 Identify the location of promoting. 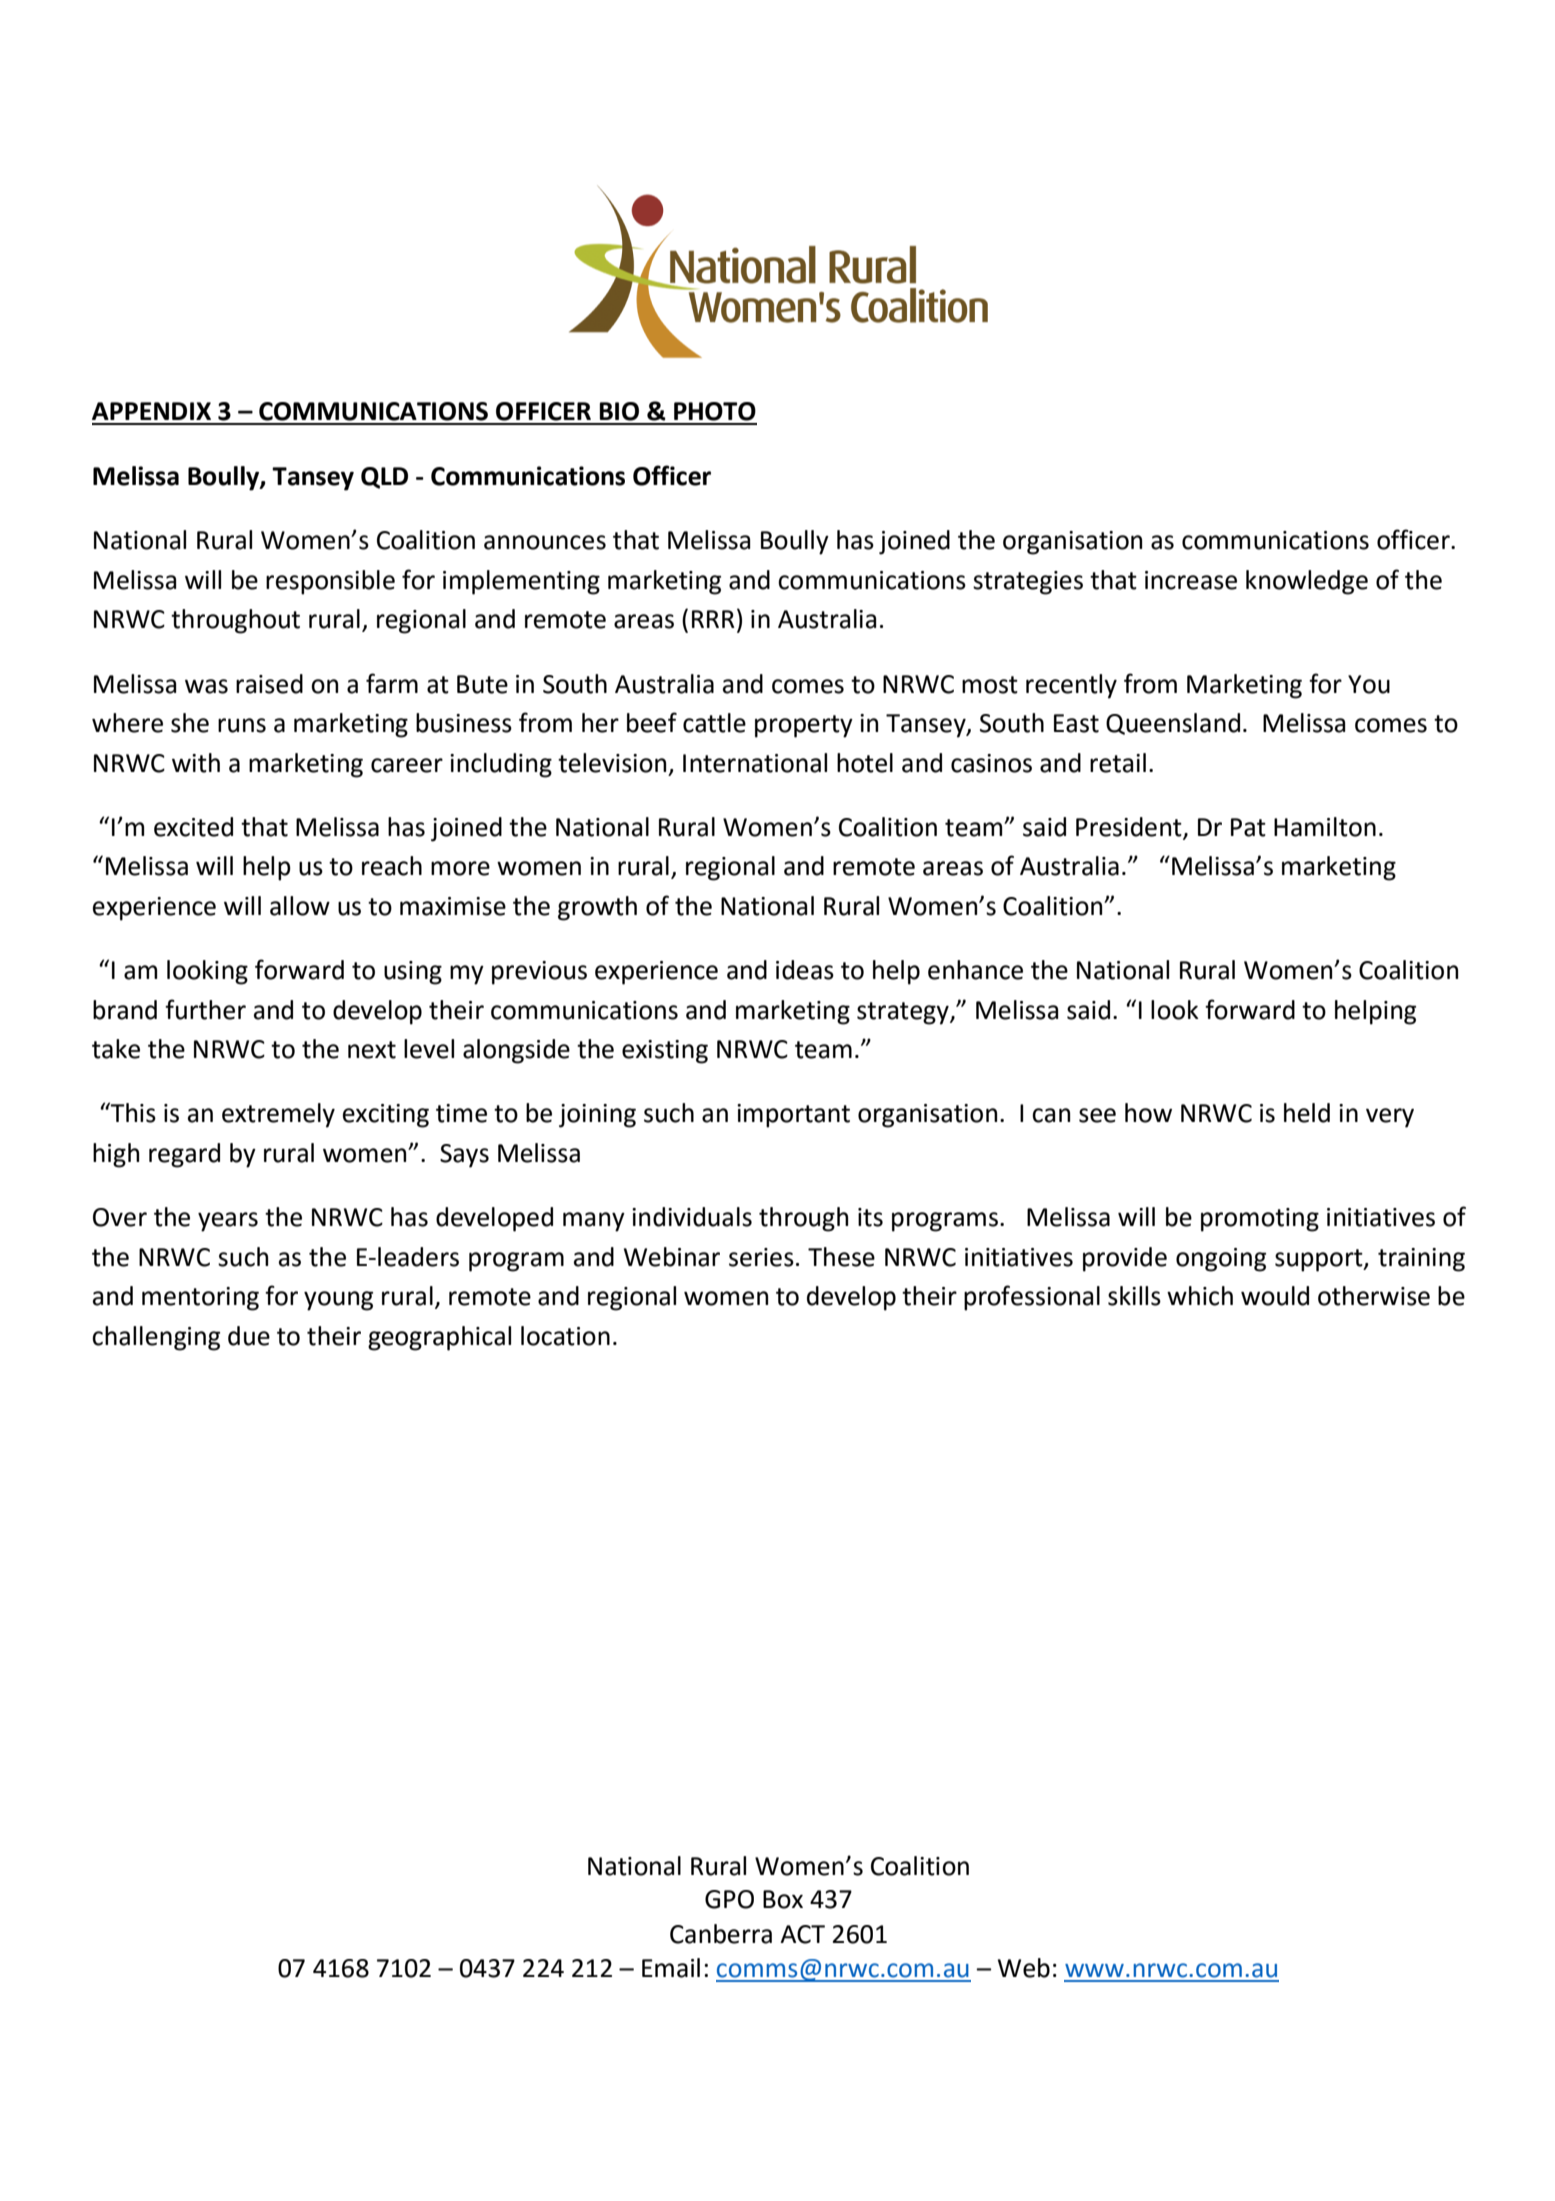
(1260, 1220).
